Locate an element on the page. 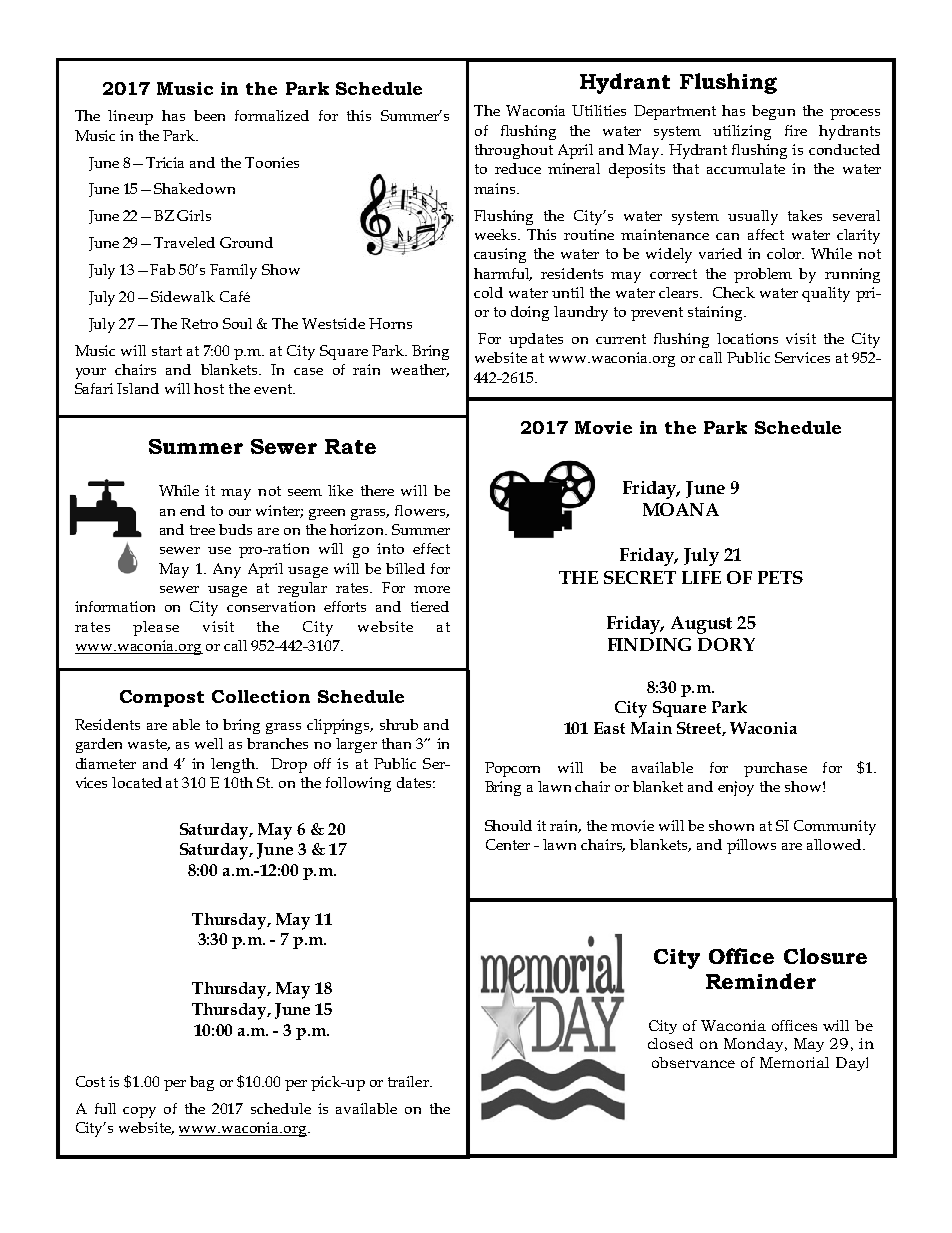 The width and height of the page is (952, 1233). MOANA is located at coordinates (681, 509).
